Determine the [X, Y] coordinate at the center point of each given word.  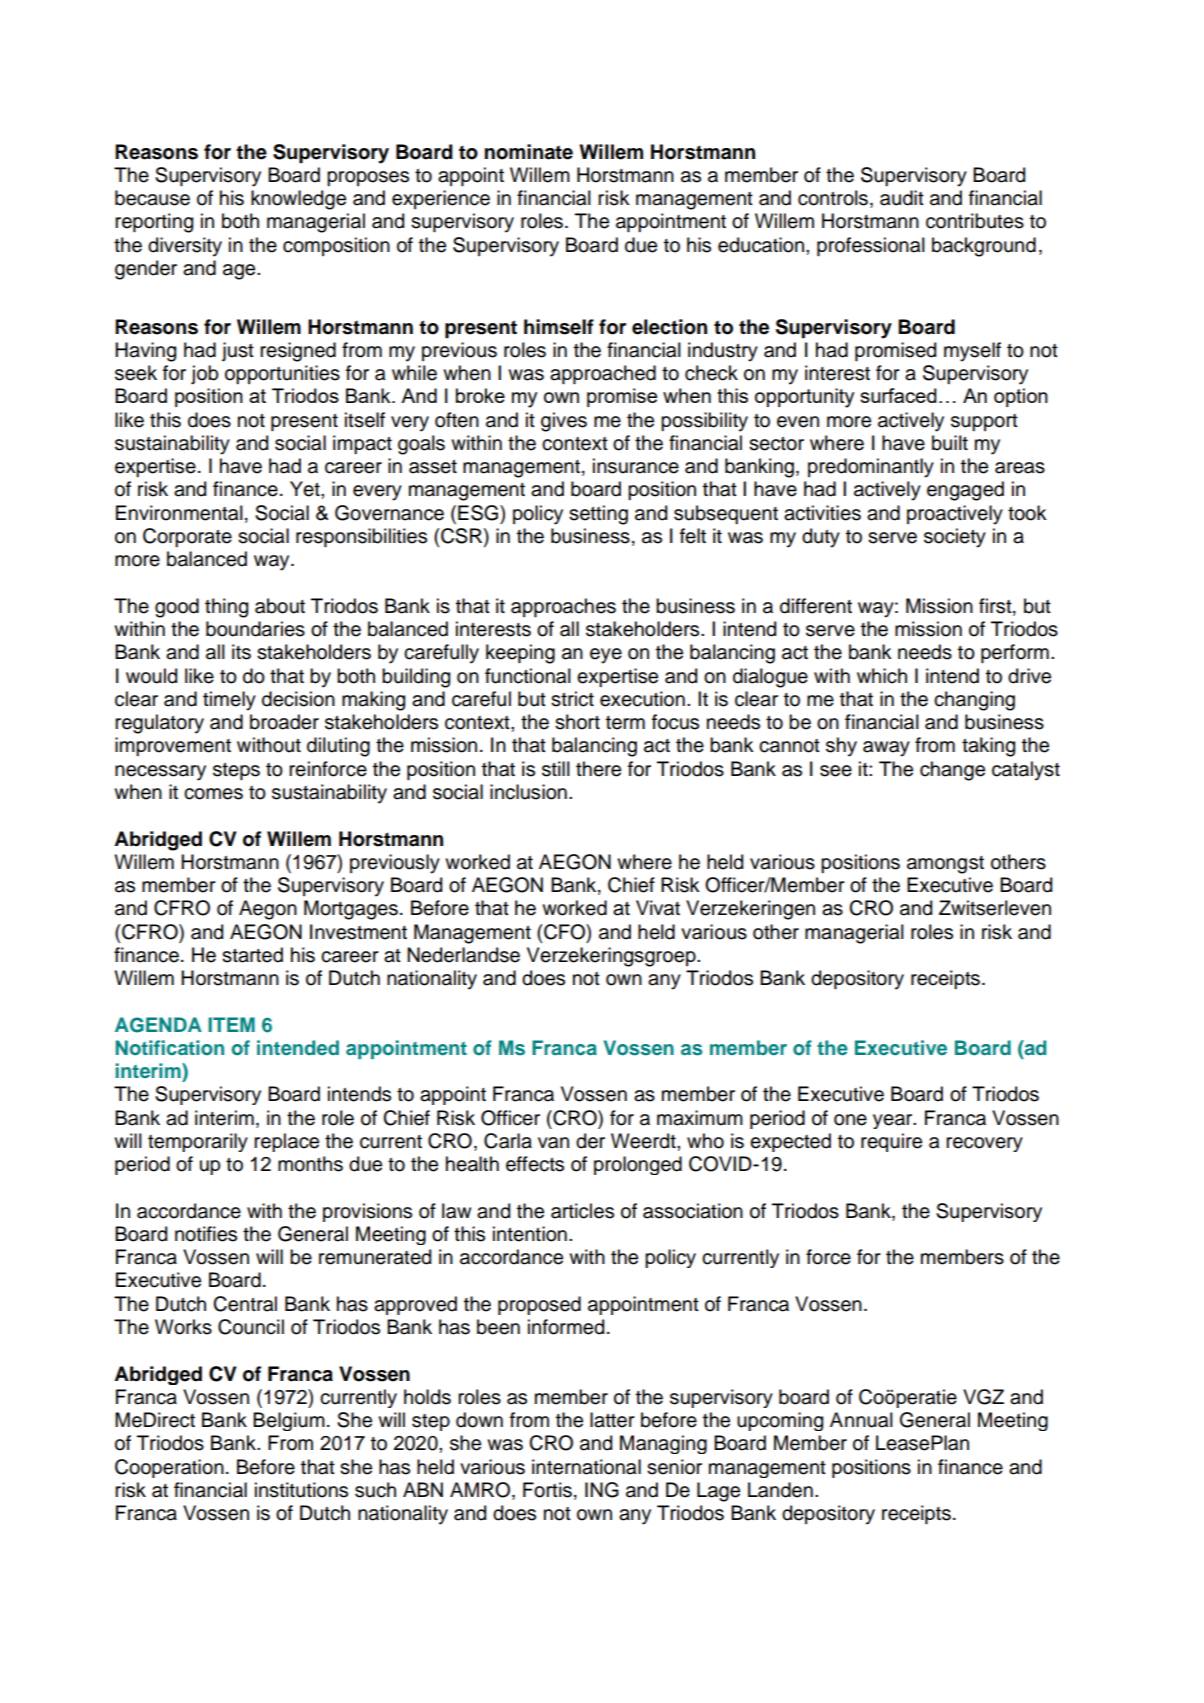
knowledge [298, 200]
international [586, 1467]
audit [902, 198]
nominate [529, 152]
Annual [861, 1420]
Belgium [289, 1421]
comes [213, 794]
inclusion [528, 792]
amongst [945, 865]
